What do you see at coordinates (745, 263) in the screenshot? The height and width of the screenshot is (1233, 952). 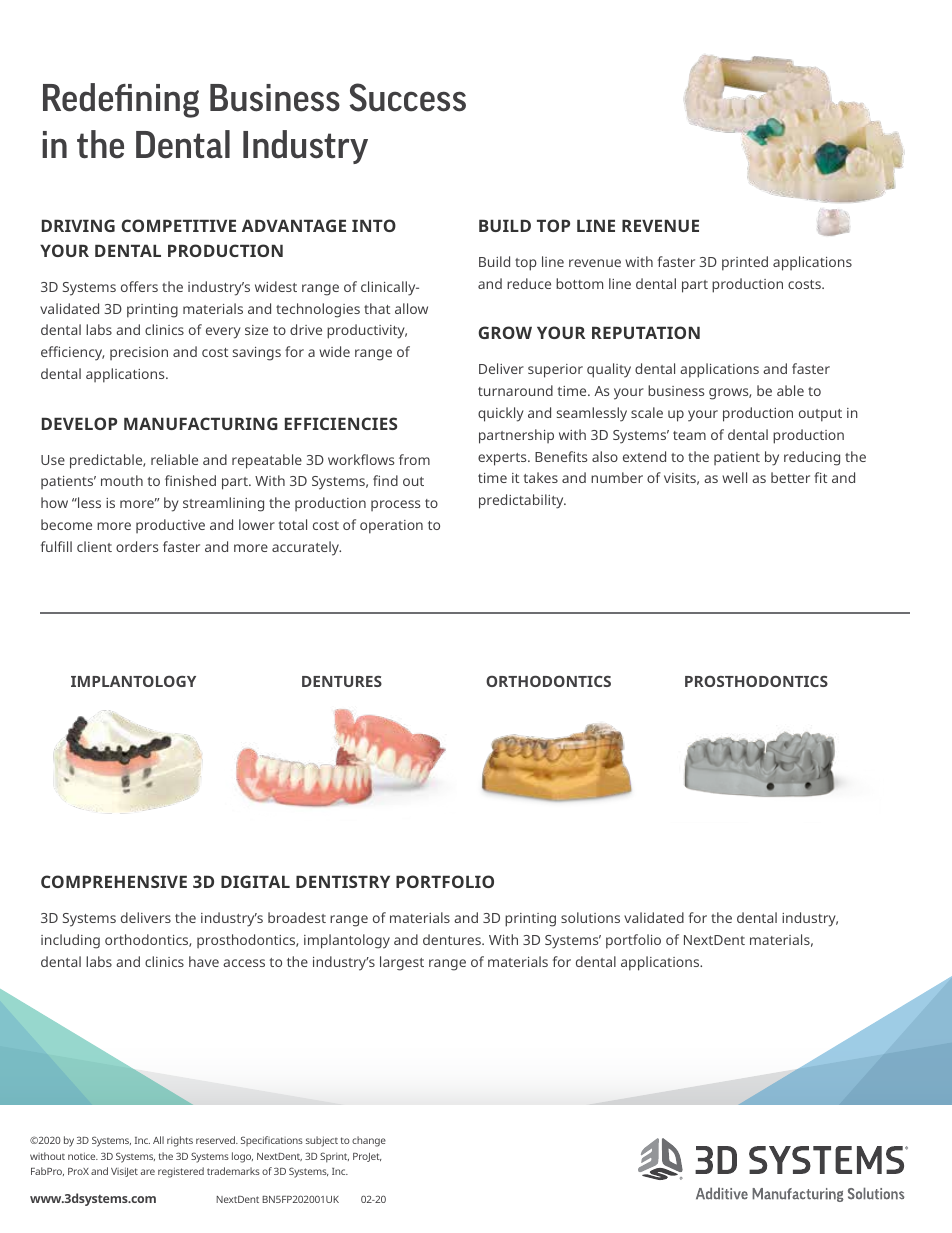 I see `printed` at bounding box center [745, 263].
